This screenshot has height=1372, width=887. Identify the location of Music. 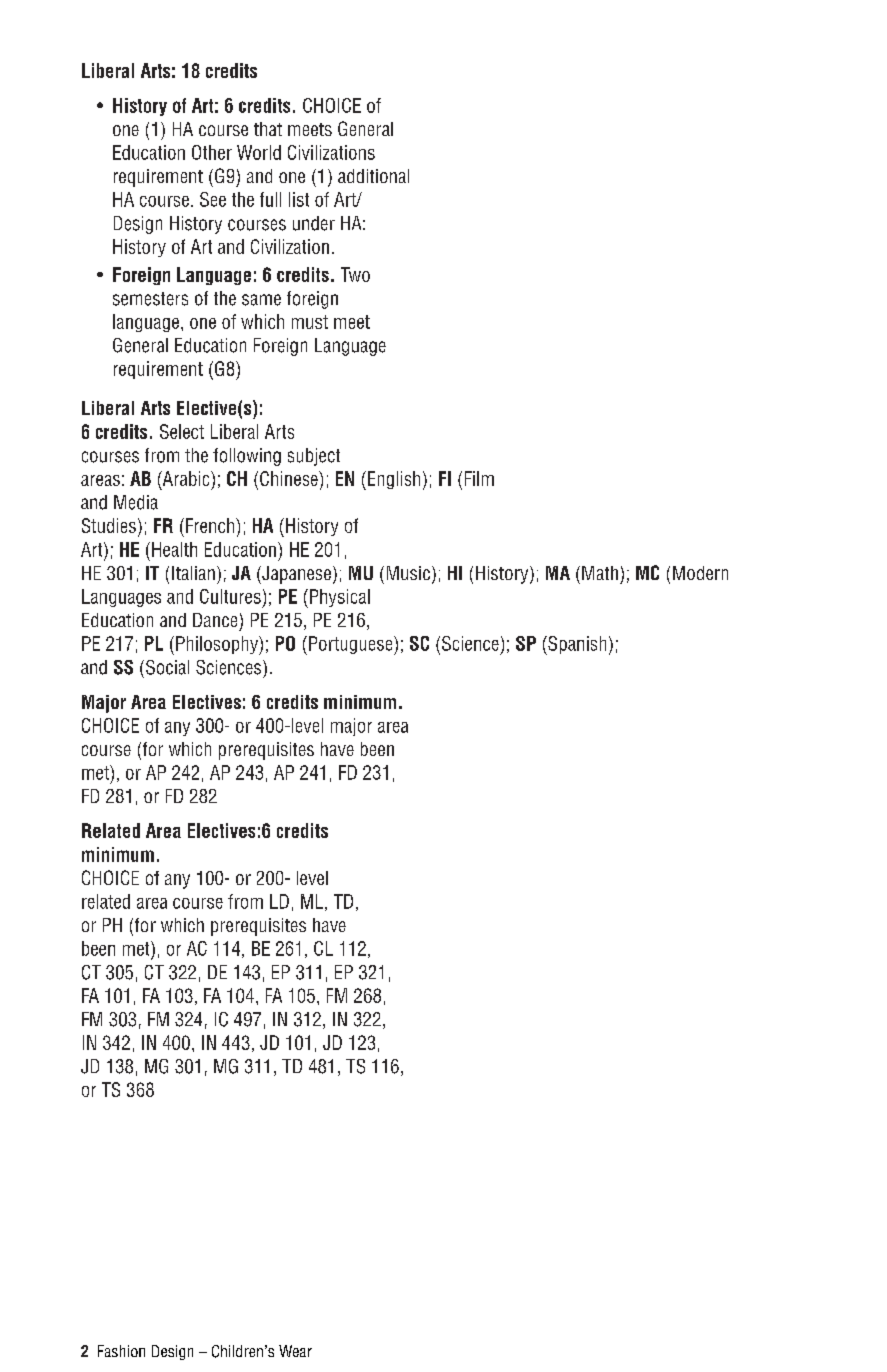
(408, 573).
